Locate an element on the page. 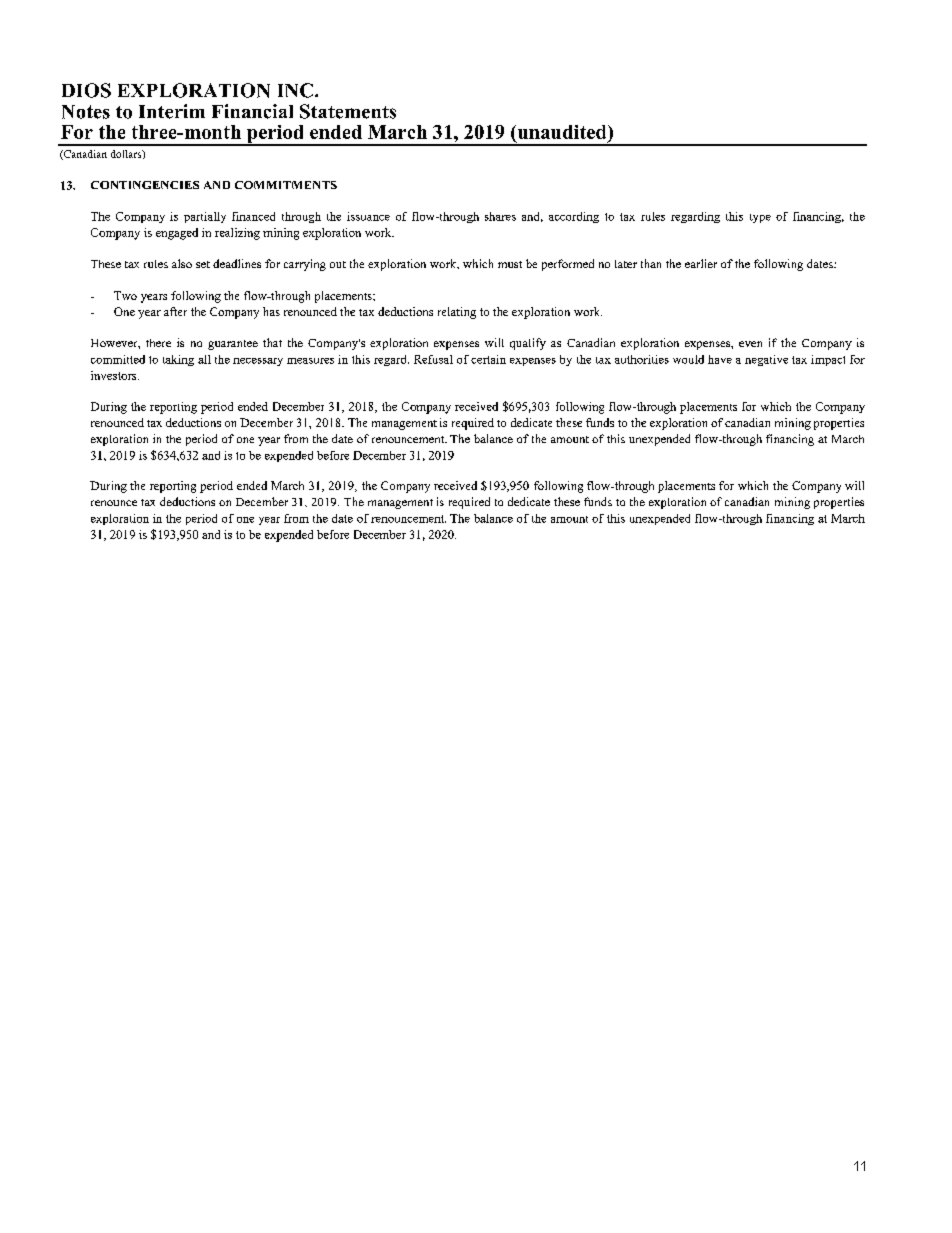 This page has height=1233, width=952. than is located at coordinates (651, 263).
